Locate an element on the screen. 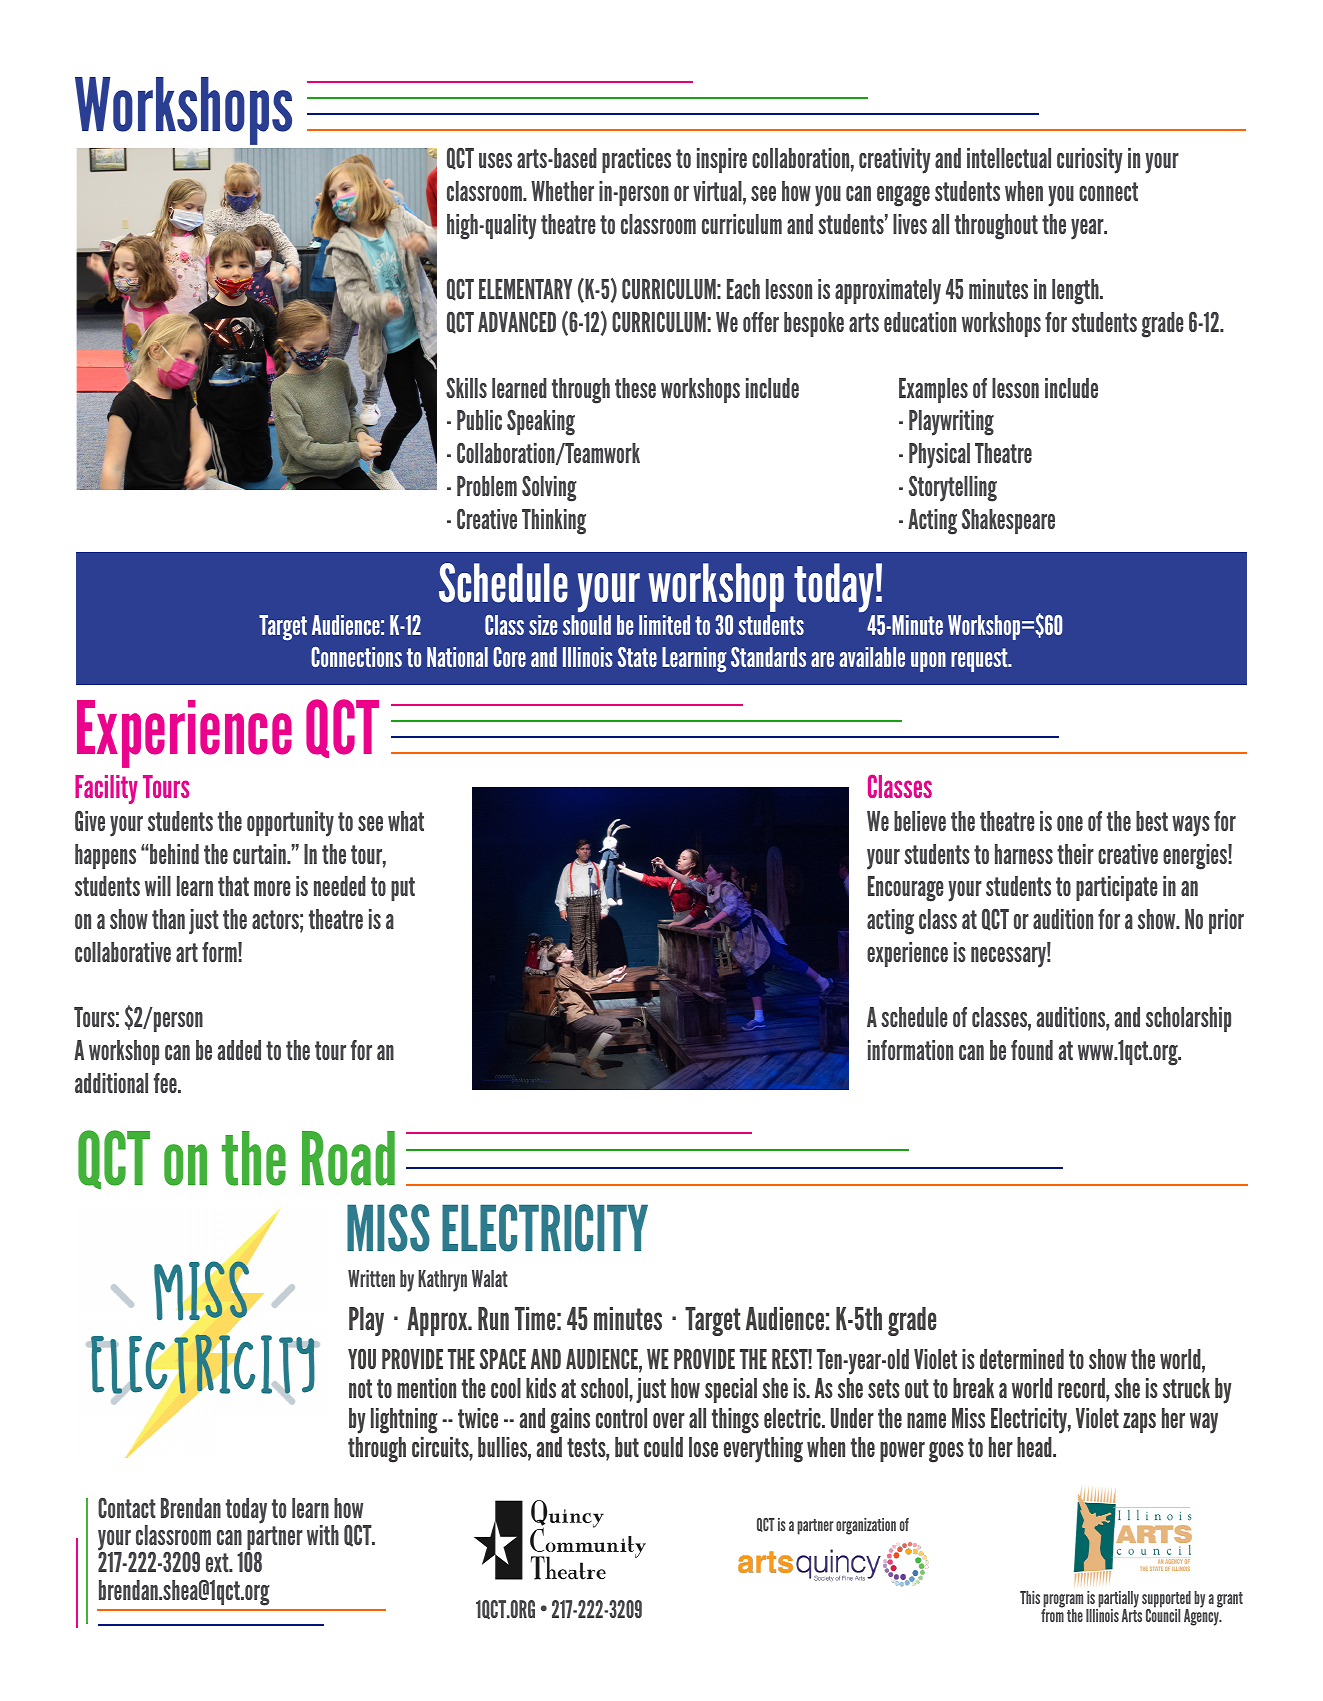  uses is located at coordinates (495, 160).
